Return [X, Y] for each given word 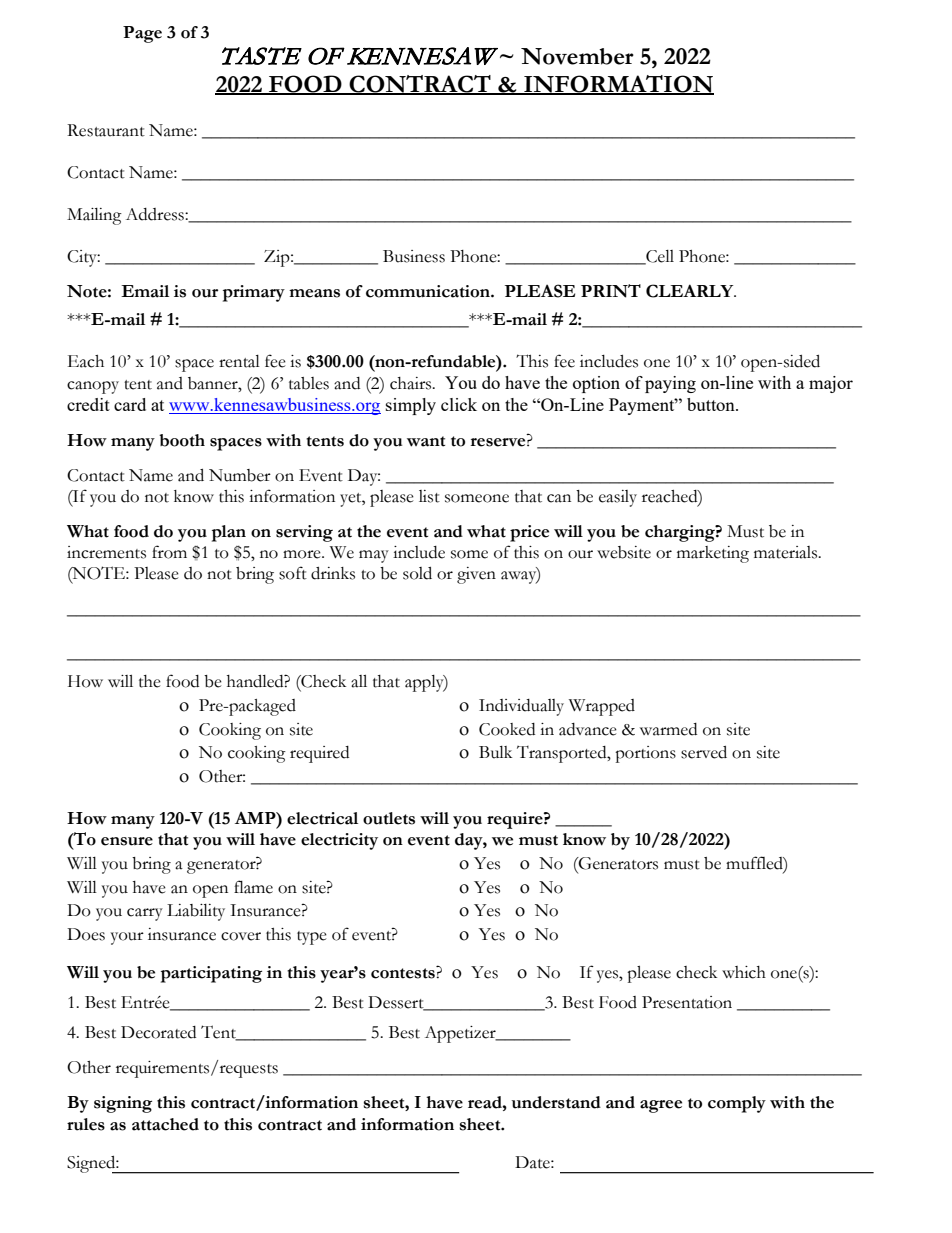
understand [556, 1102]
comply [737, 1104]
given [476, 575]
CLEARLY [691, 291]
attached [165, 1124]
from [169, 552]
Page [142, 34]
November [577, 56]
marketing [713, 554]
